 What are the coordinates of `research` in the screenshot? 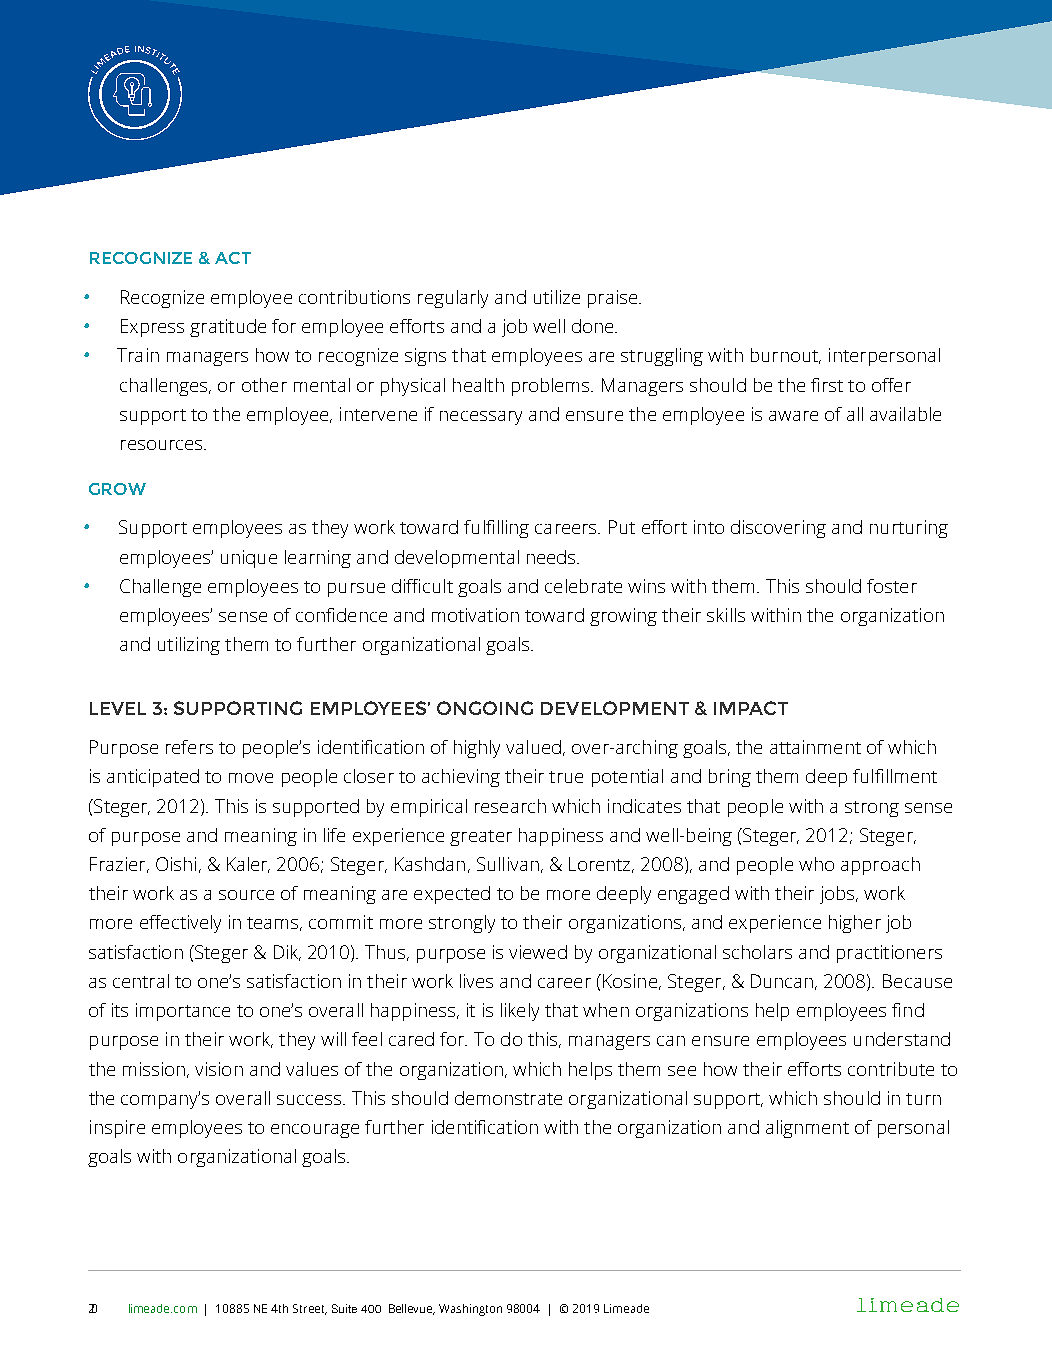 It's located at (510, 806).
